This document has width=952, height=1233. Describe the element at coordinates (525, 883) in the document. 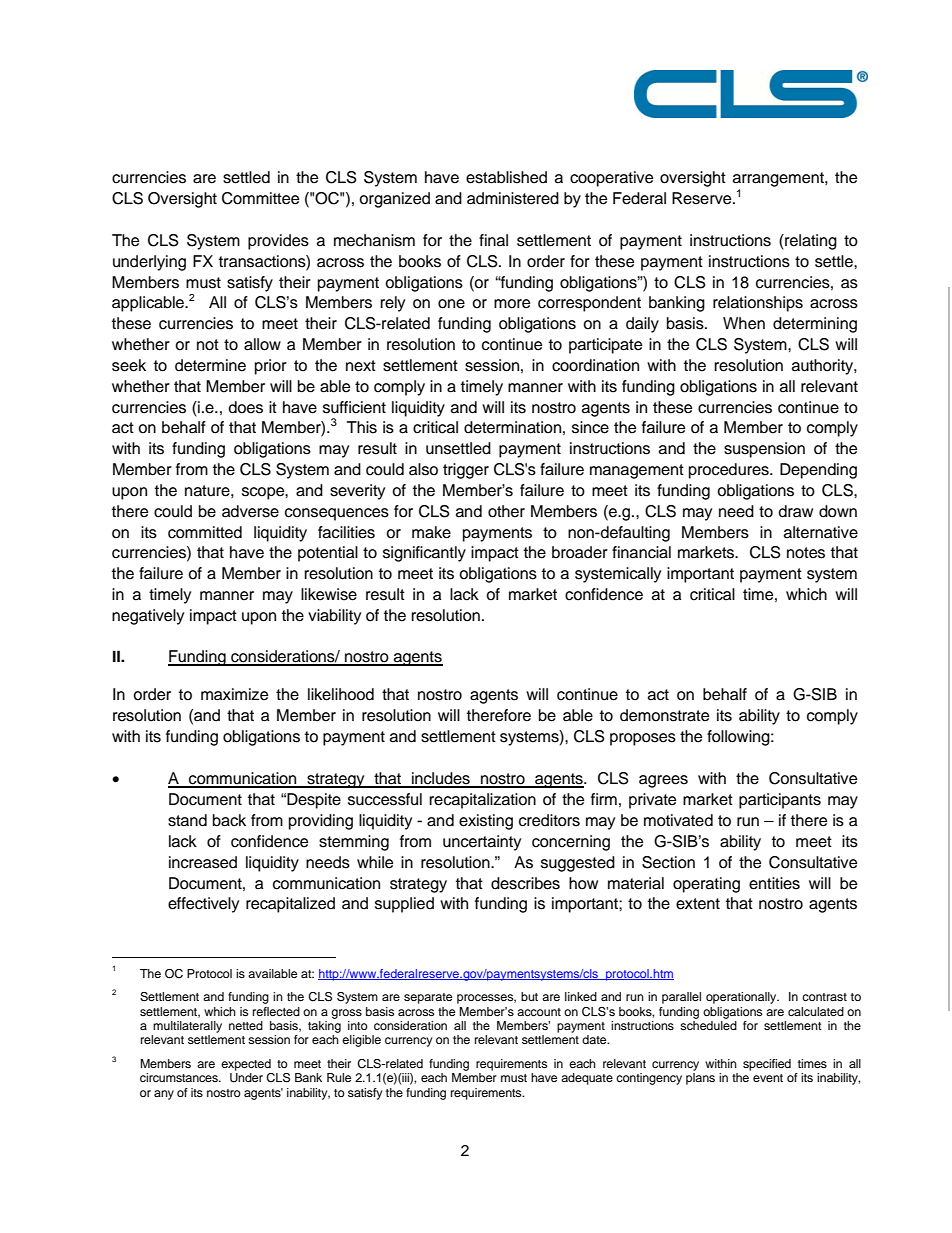

I see `describes` at that location.
